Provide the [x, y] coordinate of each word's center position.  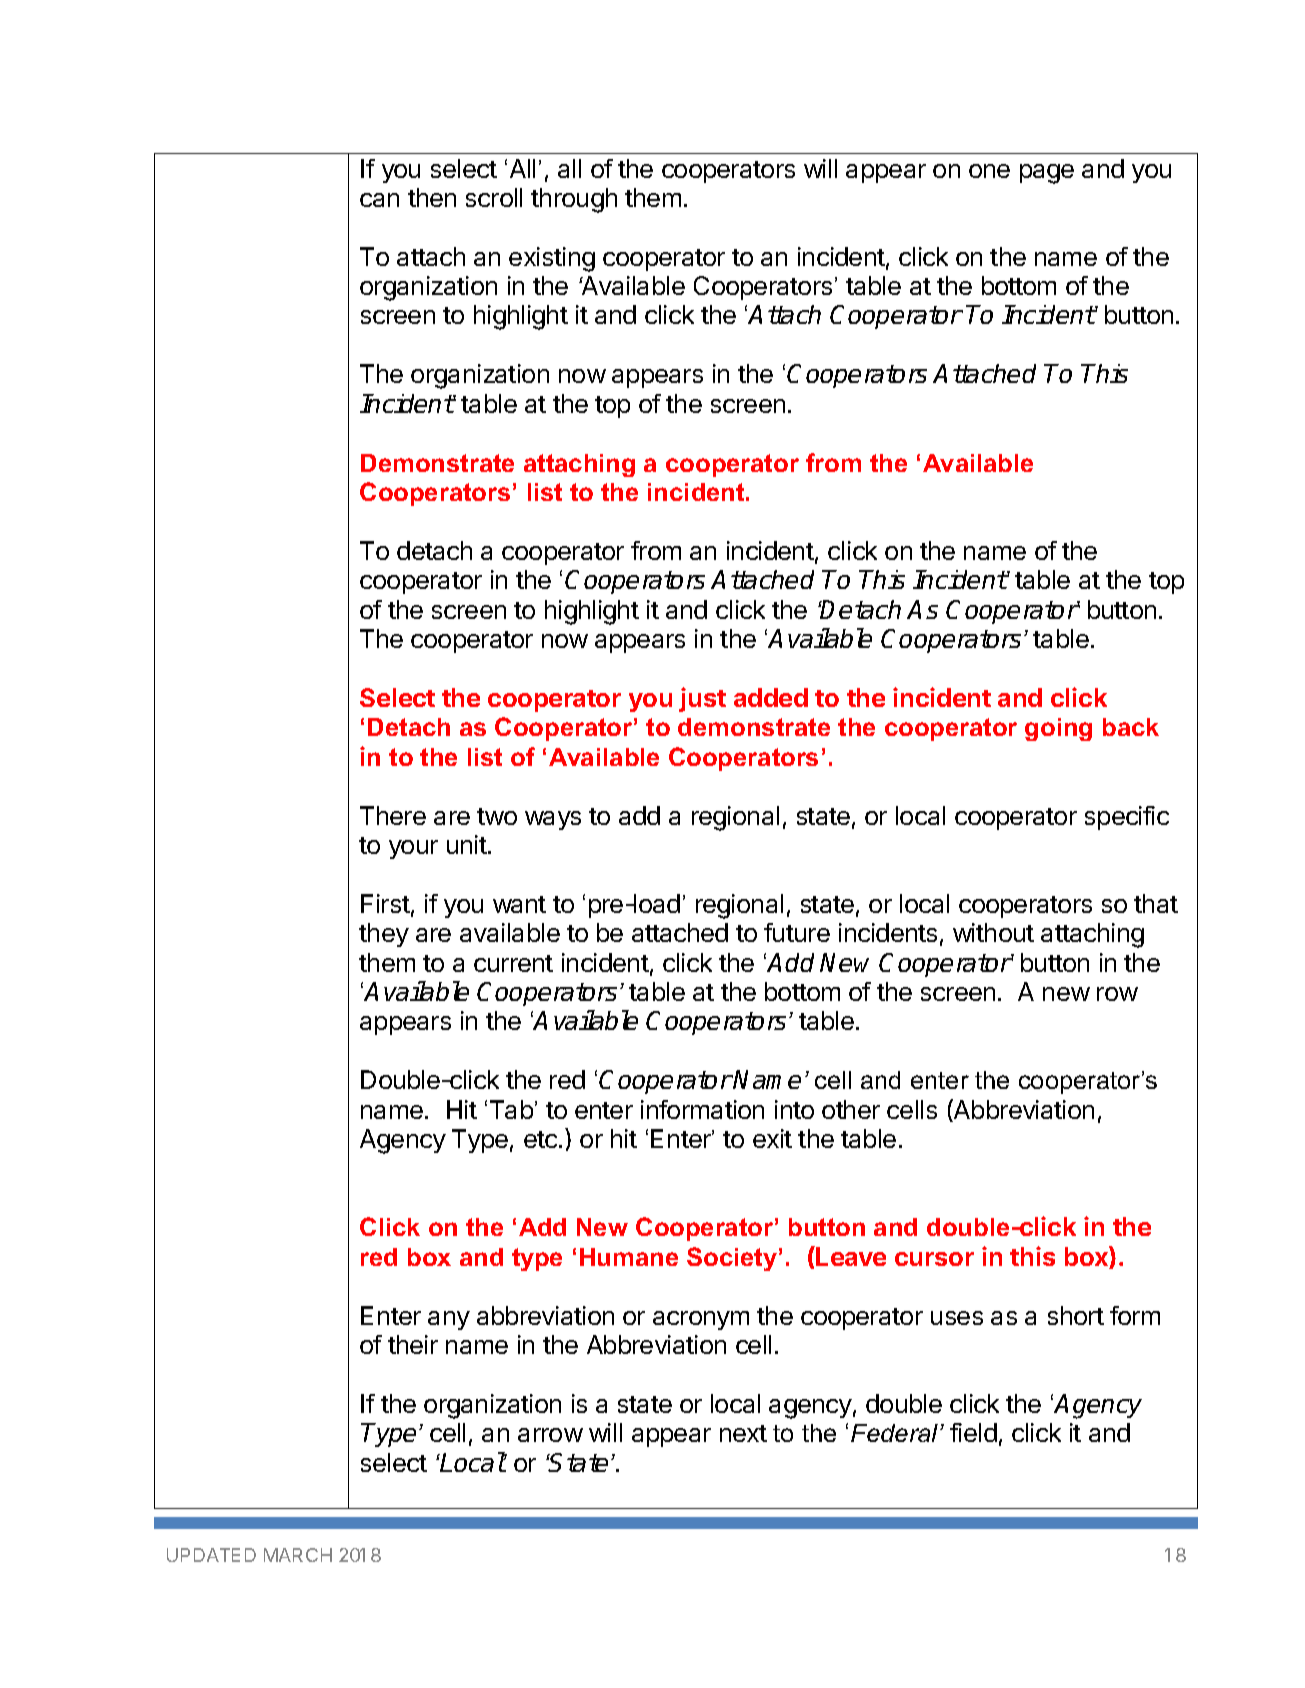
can [379, 200]
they [384, 935]
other [851, 1109]
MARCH [298, 1555]
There [393, 815]
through [574, 200]
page [1047, 174]
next [743, 1433]
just [702, 699]
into [794, 1109]
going [1058, 729]
